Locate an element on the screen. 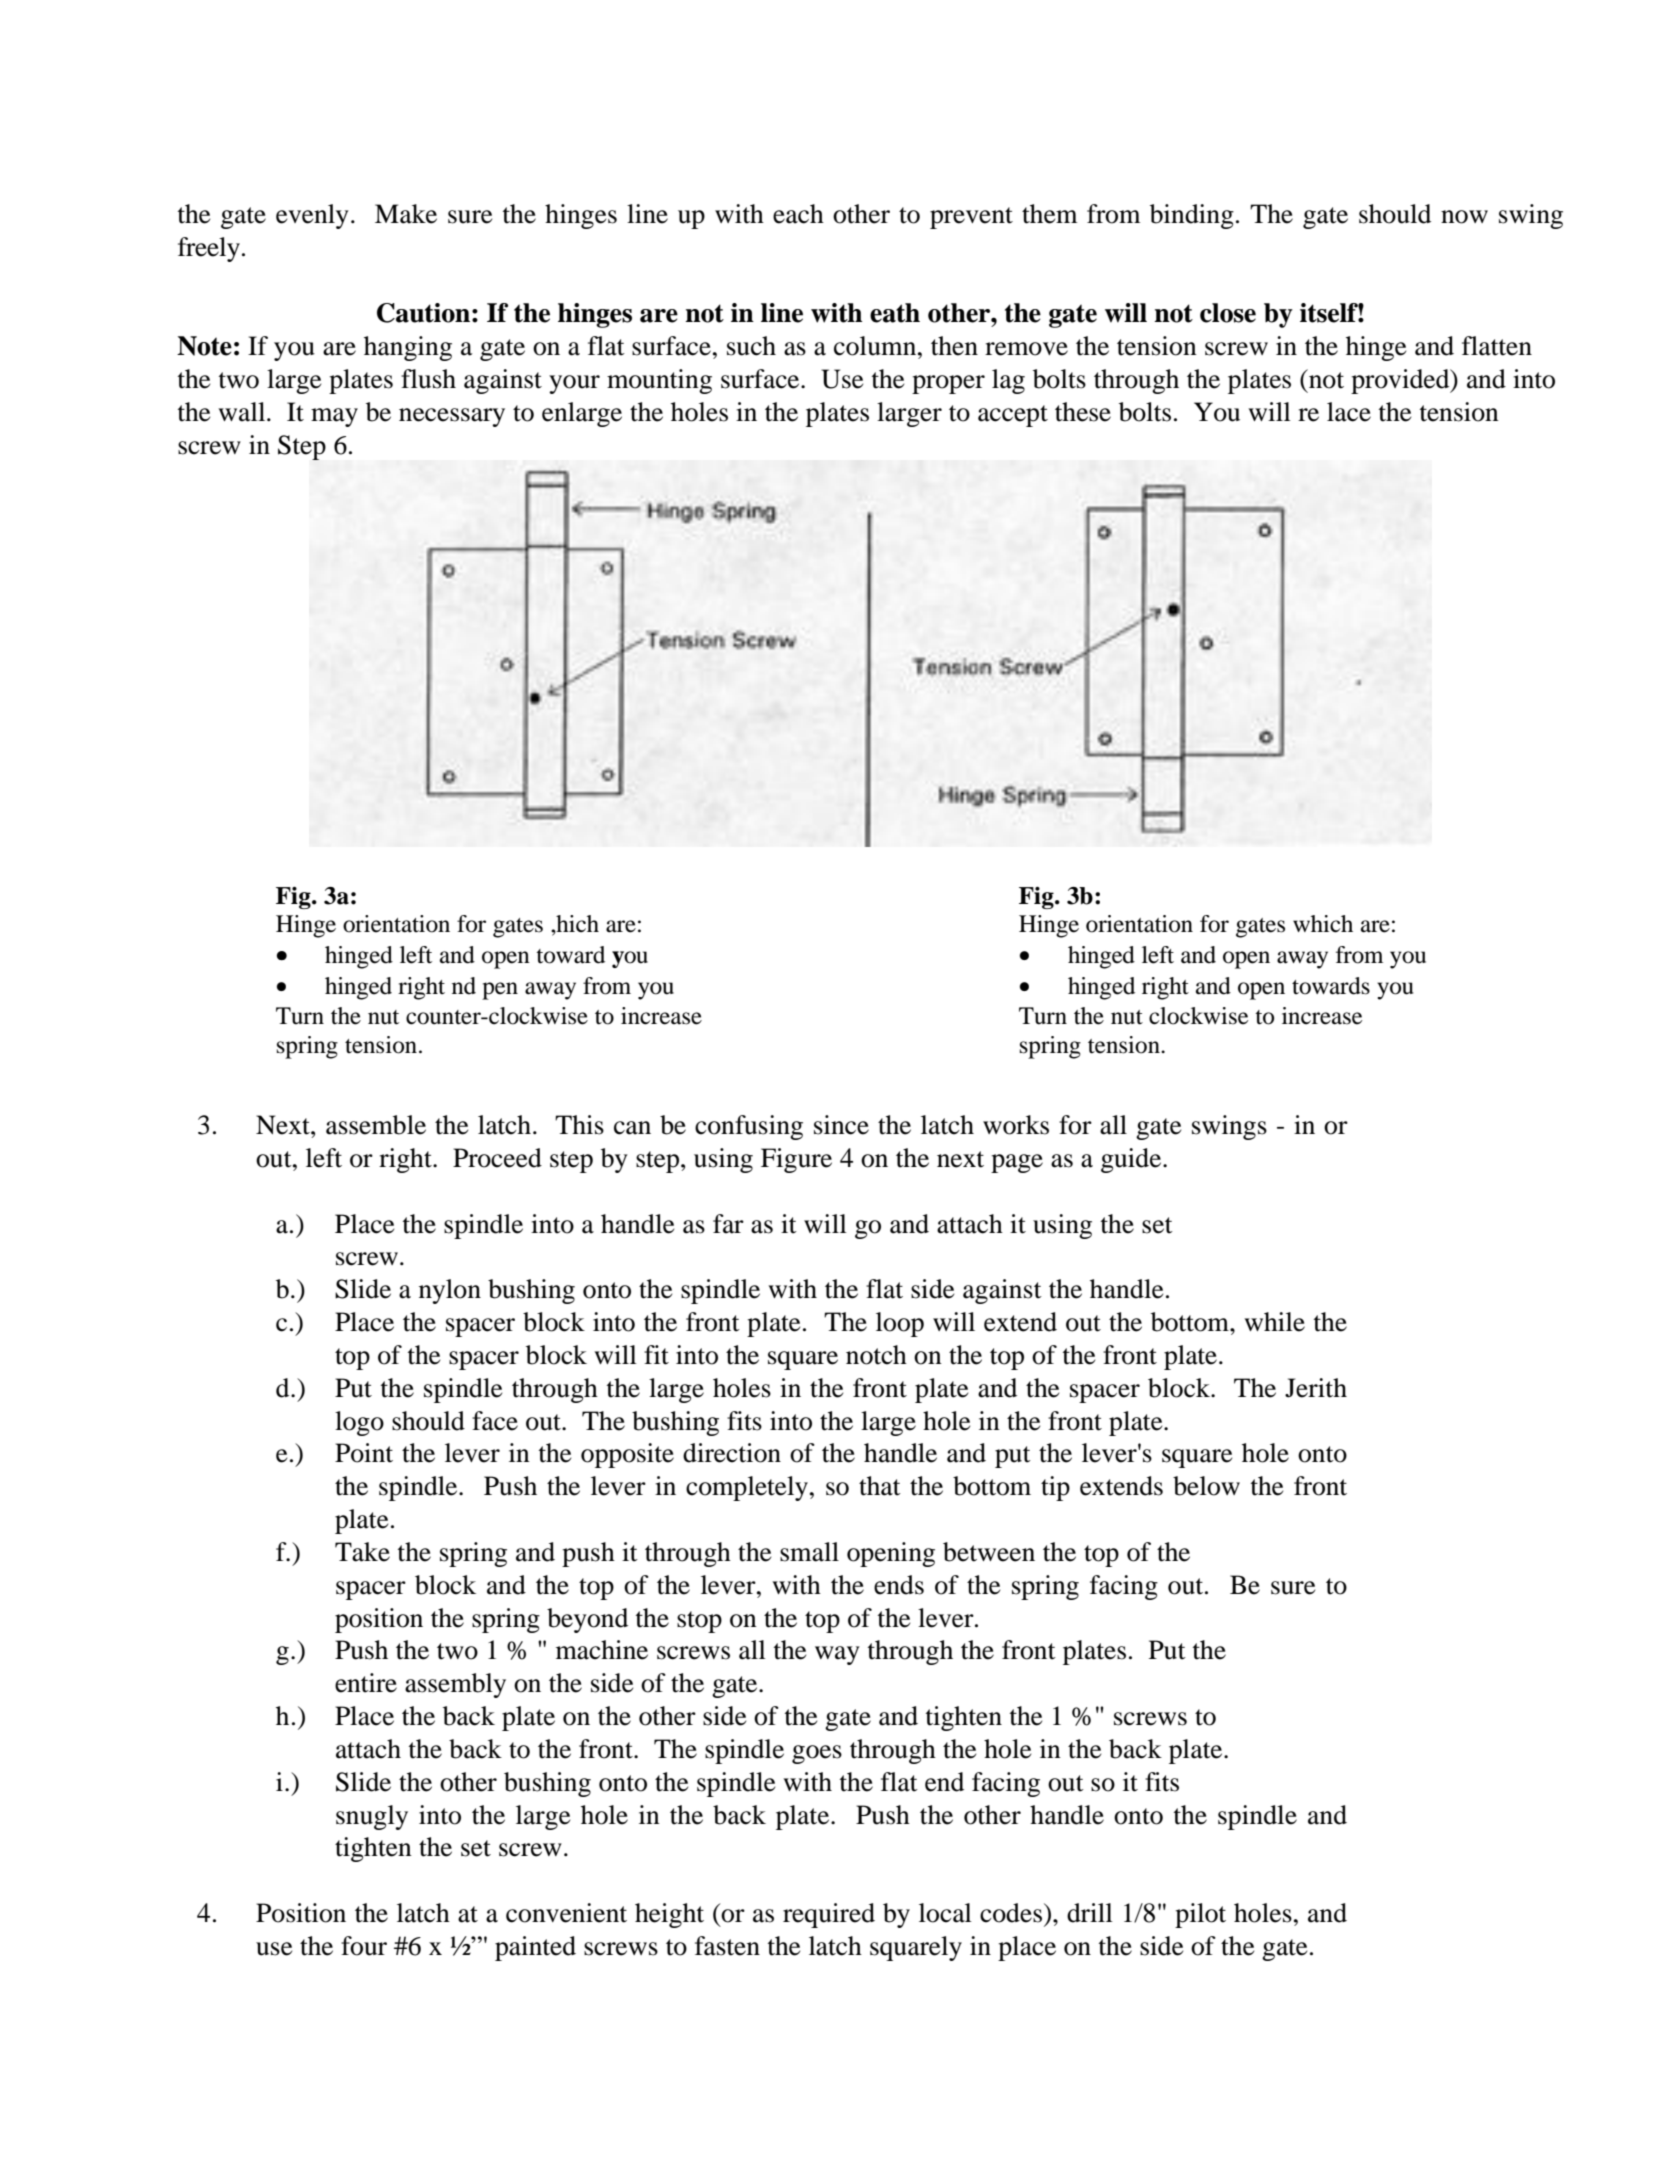 This screenshot has width=1675, height=2167. required is located at coordinates (829, 1915).
